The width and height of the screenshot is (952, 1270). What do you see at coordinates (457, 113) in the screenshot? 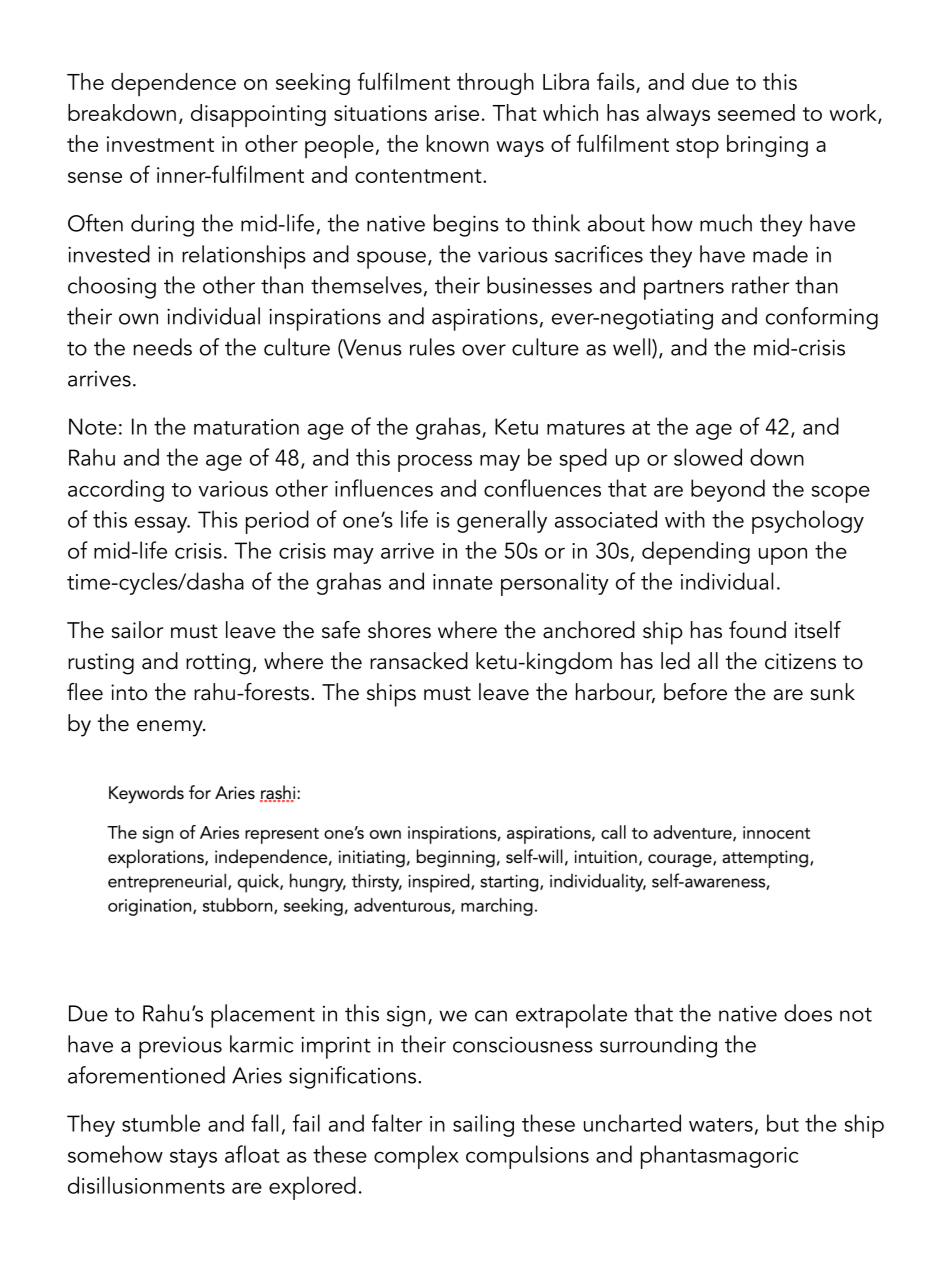
I see `arise` at bounding box center [457, 113].
